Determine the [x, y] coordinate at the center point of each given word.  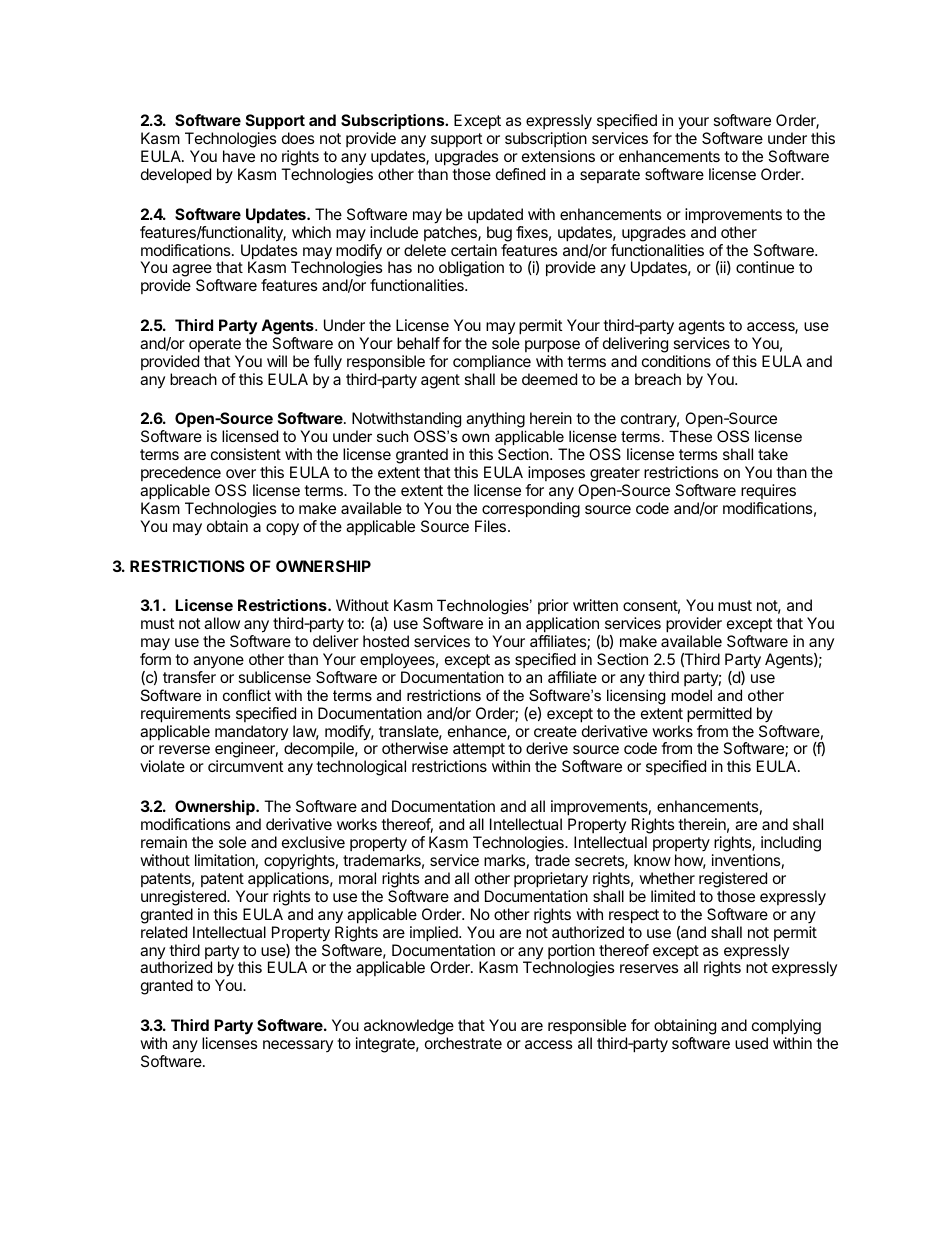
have [239, 156]
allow [222, 623]
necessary [298, 1046]
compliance [492, 362]
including [791, 844]
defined [520, 174]
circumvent [246, 766]
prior [553, 608]
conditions [676, 361]
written [595, 605]
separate [610, 176]
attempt [479, 752]
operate [215, 345]
